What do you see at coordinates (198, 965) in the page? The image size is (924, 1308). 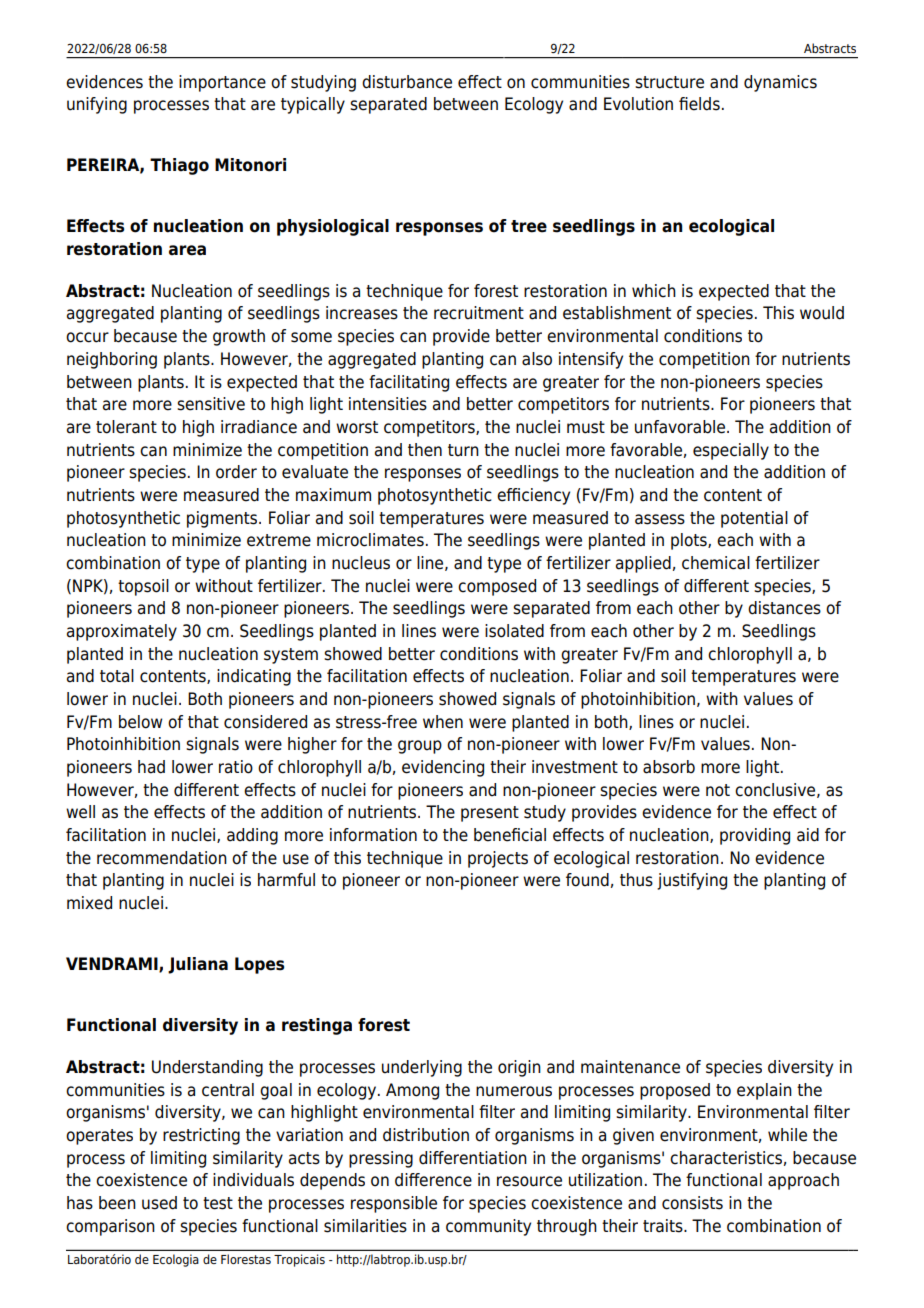 I see `Juliana` at bounding box center [198, 965].
